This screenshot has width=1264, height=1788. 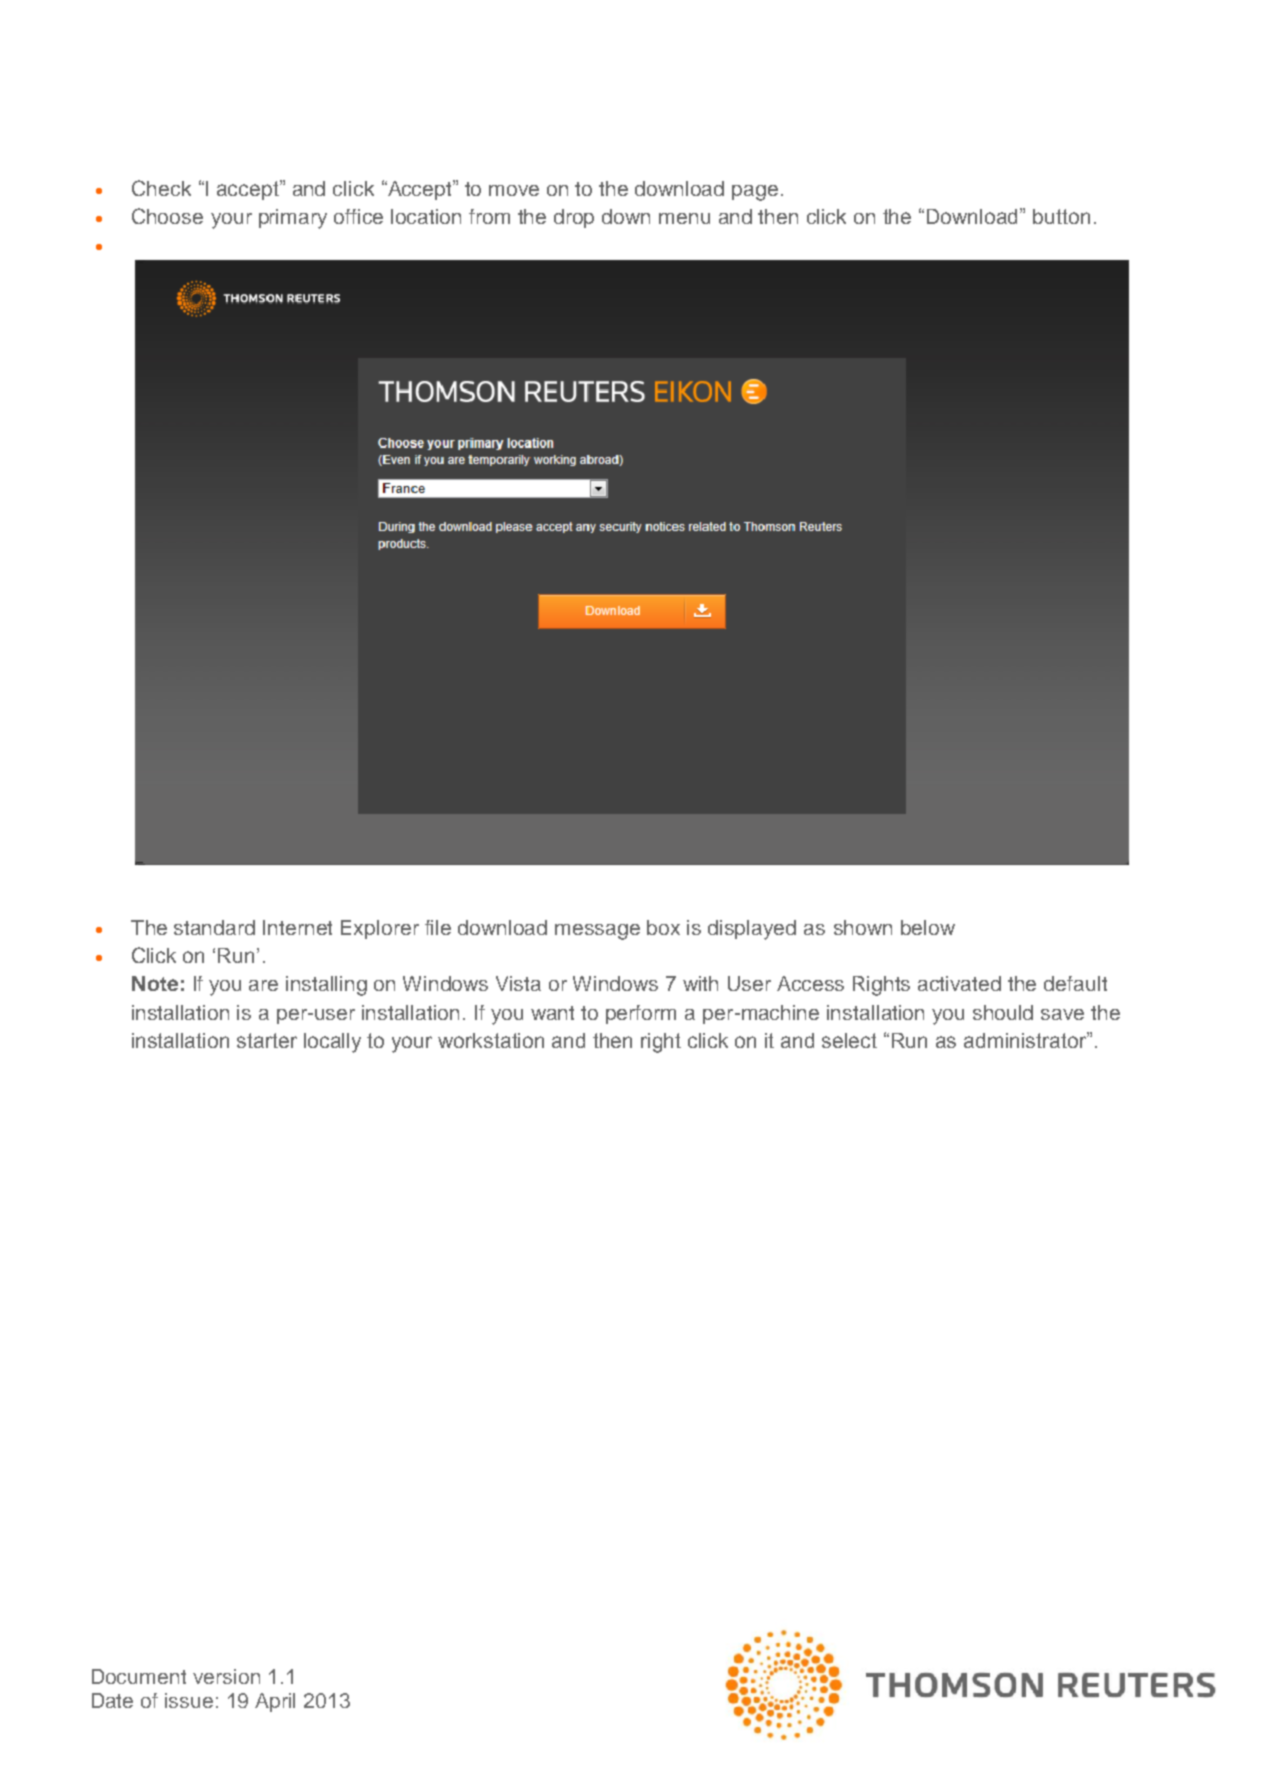 What do you see at coordinates (189, 1700) in the screenshot?
I see `issue` at bounding box center [189, 1700].
